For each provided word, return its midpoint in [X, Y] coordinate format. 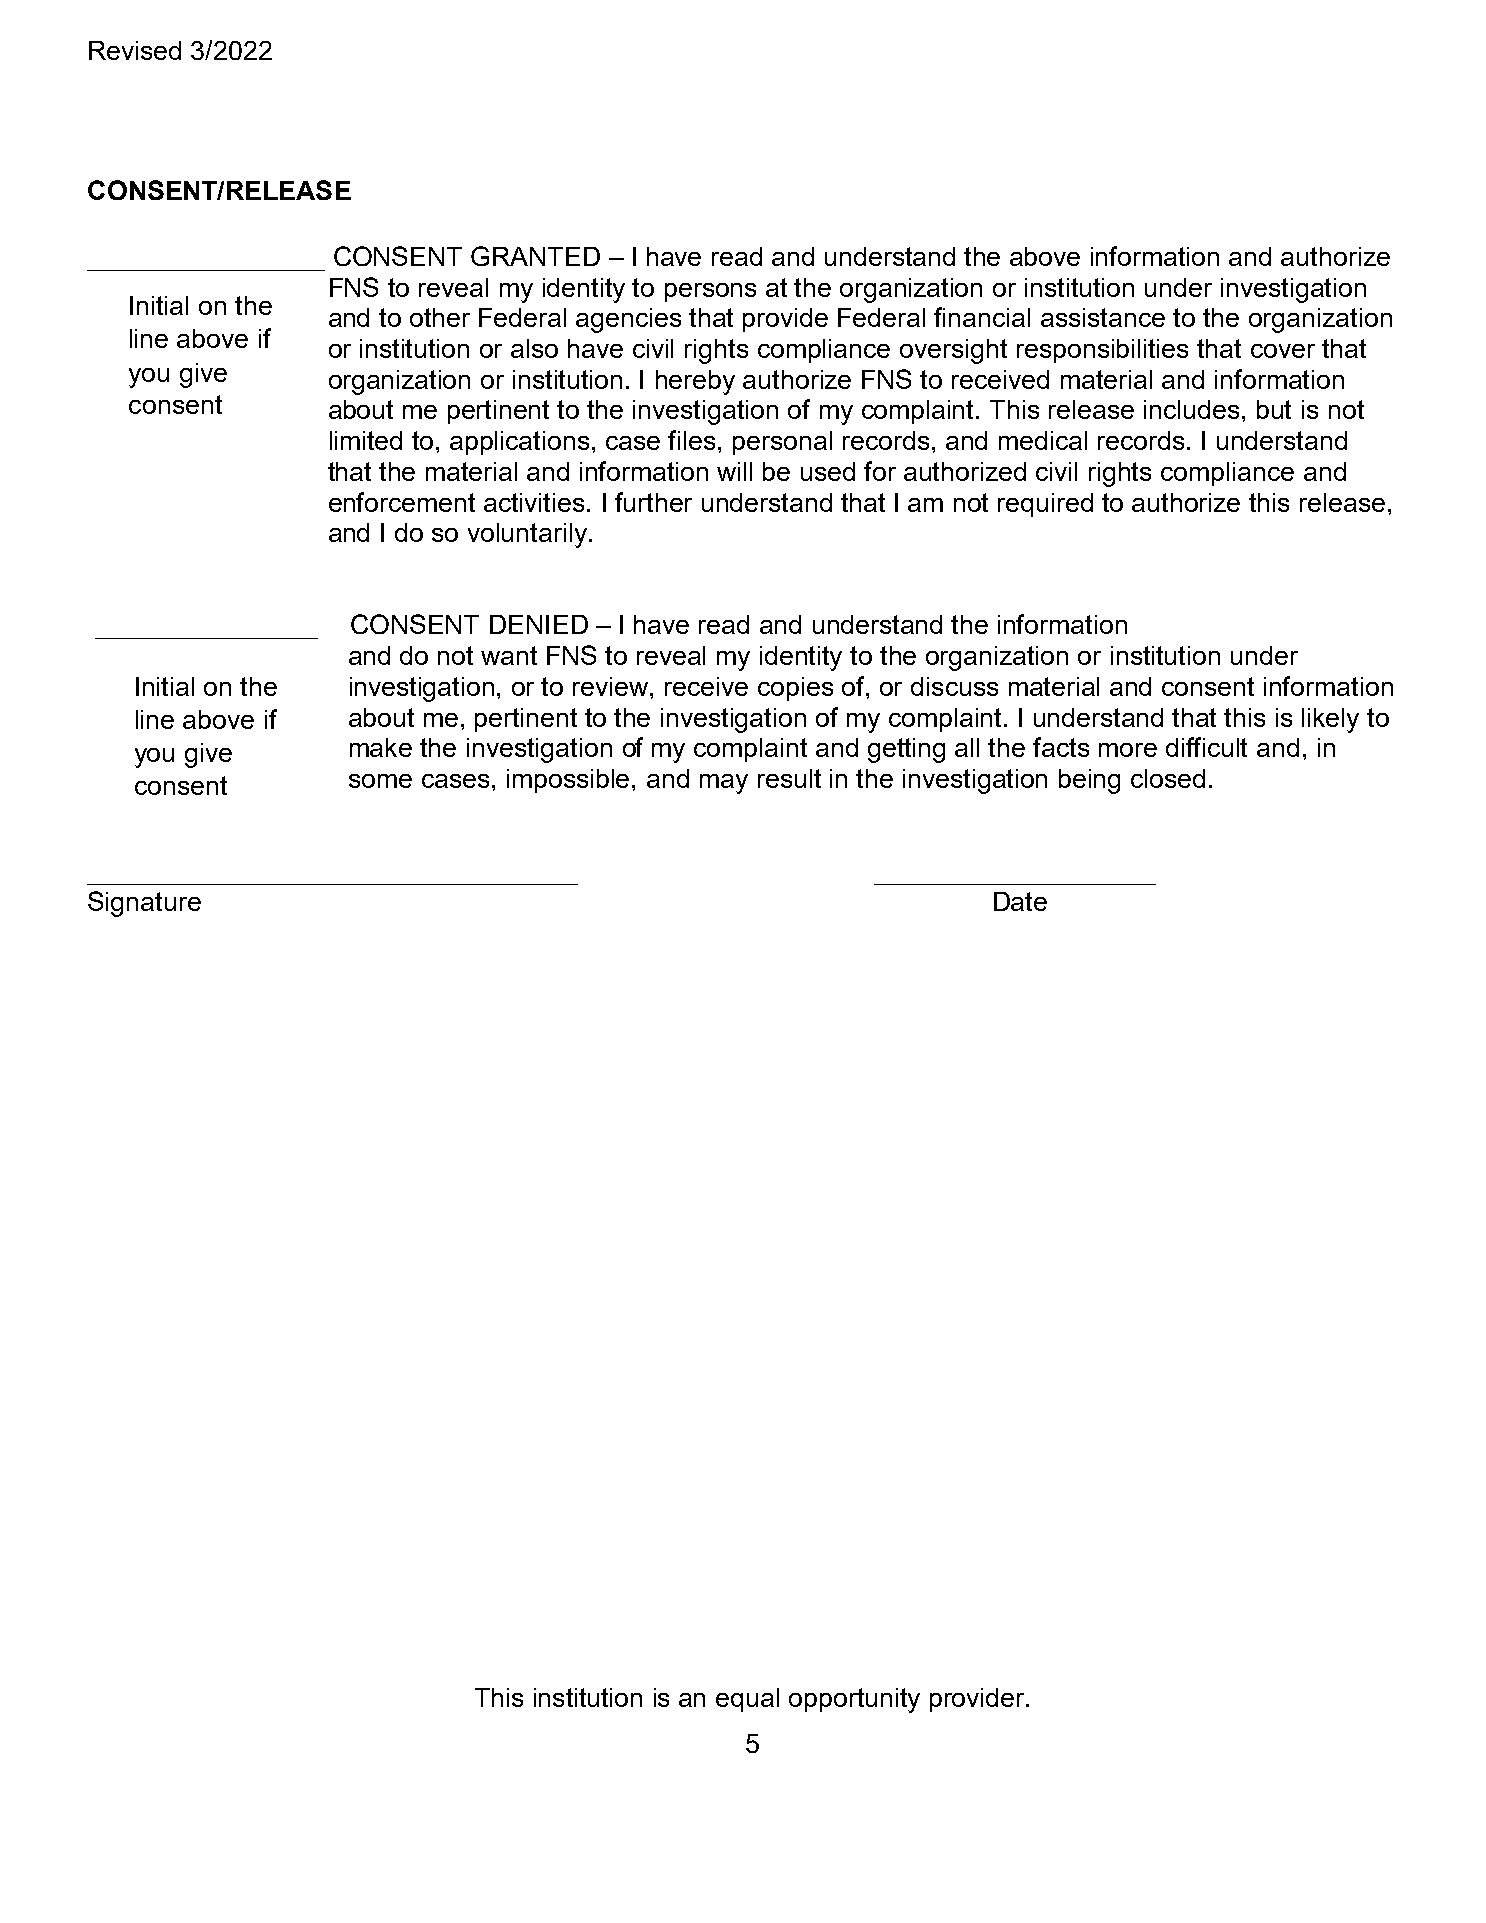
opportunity [854, 1700]
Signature [144, 904]
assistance [1103, 317]
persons [710, 292]
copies [795, 689]
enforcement [402, 502]
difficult [1206, 747]
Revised [135, 50]
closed [1168, 778]
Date [1020, 901]
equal [747, 1700]
